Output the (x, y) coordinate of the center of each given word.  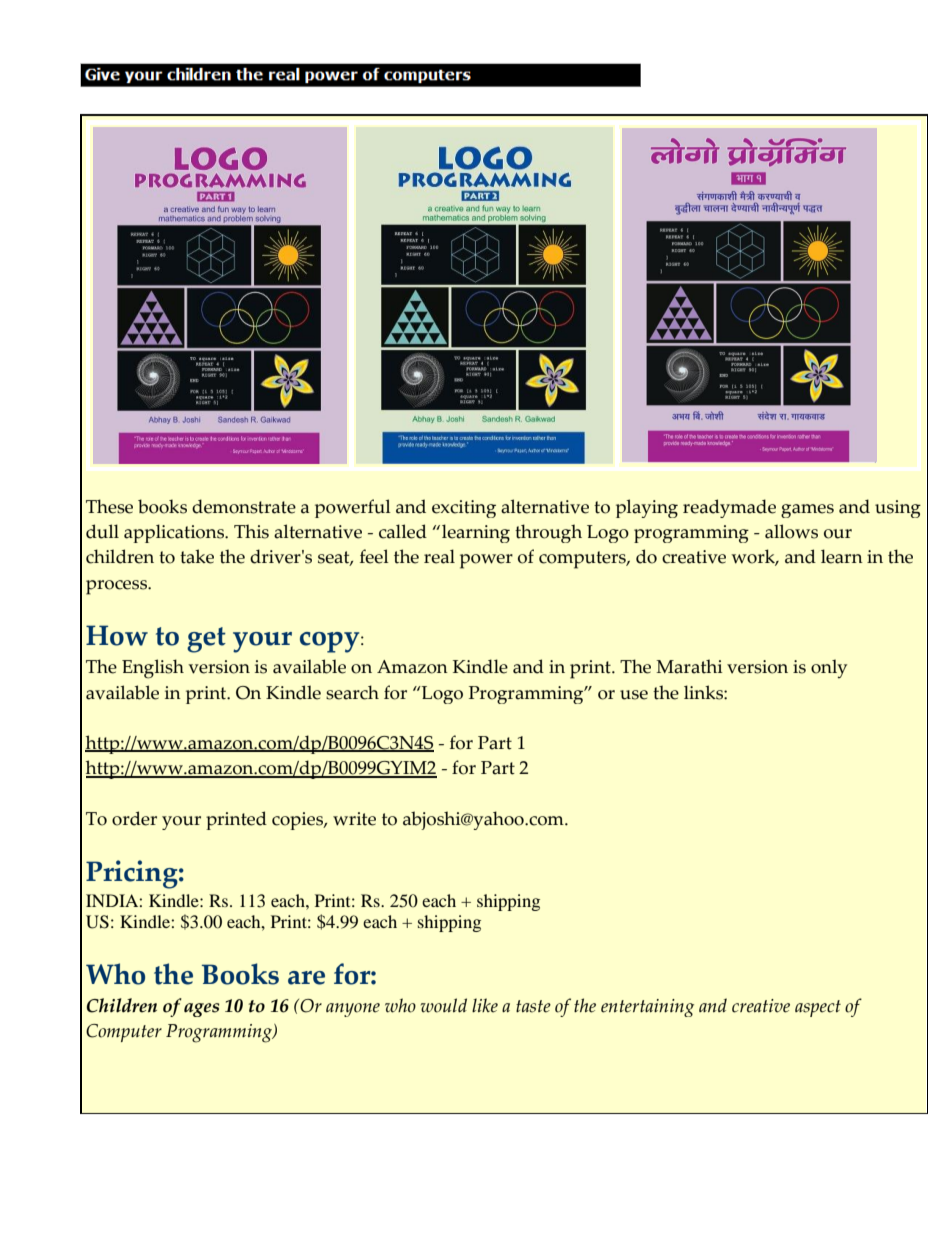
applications (175, 533)
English (153, 669)
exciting (464, 509)
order (134, 818)
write (354, 819)
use (634, 695)
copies (298, 821)
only (829, 669)
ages (202, 1010)
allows (791, 531)
